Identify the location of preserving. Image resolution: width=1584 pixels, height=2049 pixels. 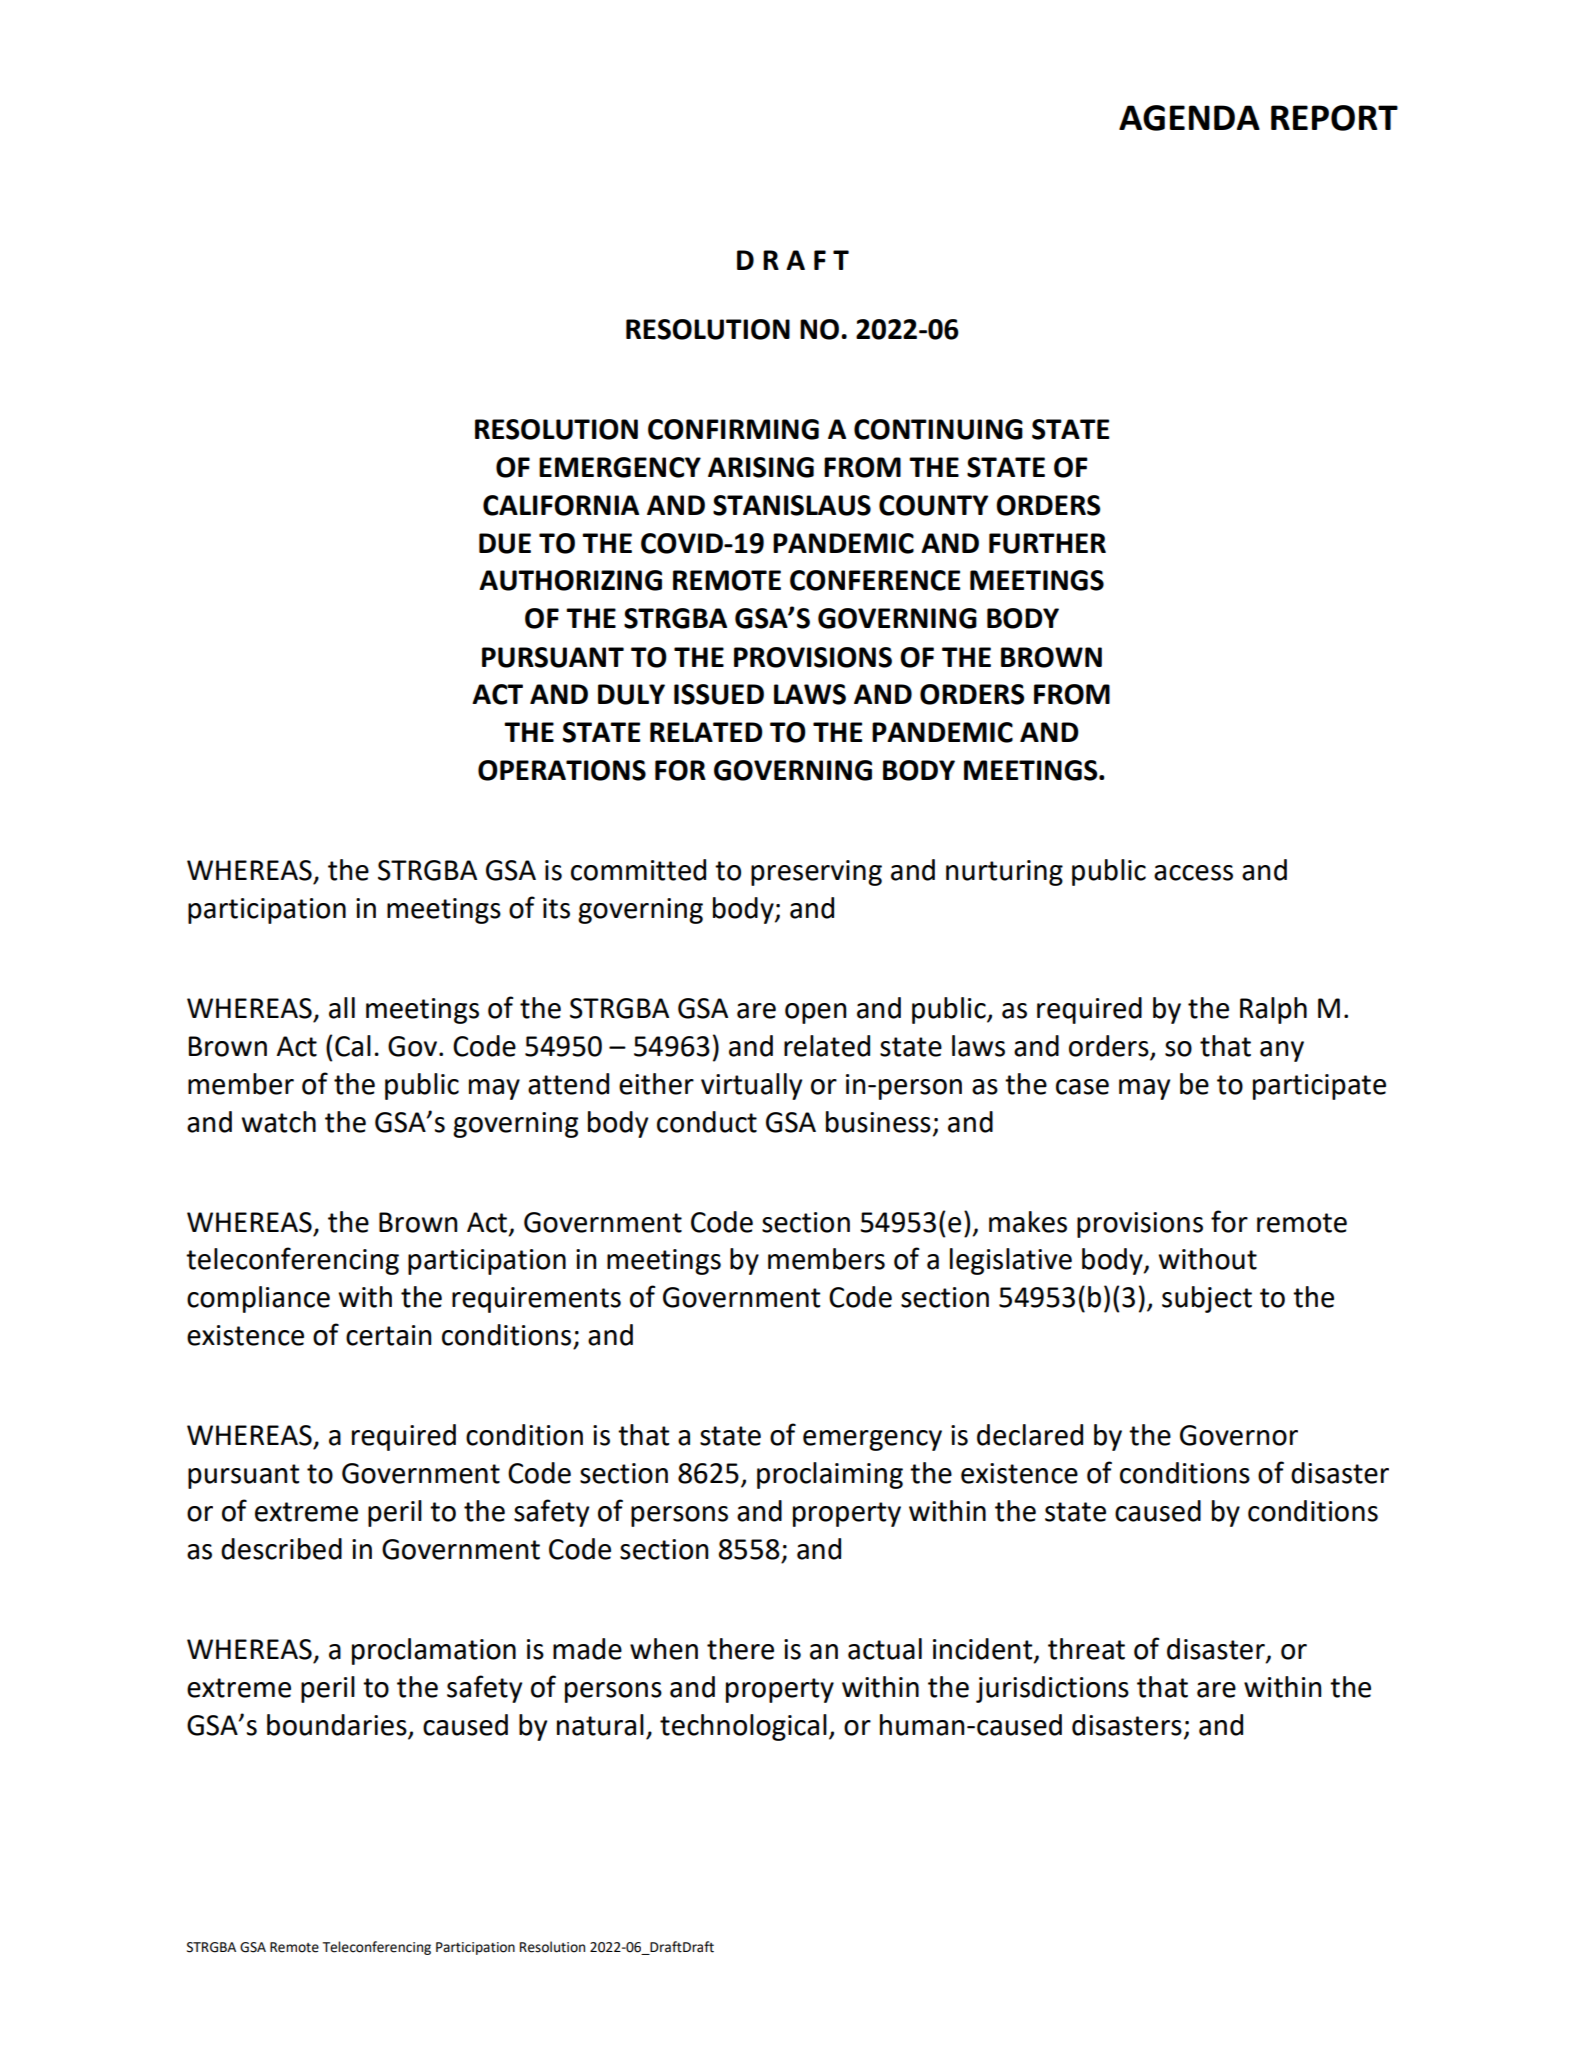
(816, 873).
